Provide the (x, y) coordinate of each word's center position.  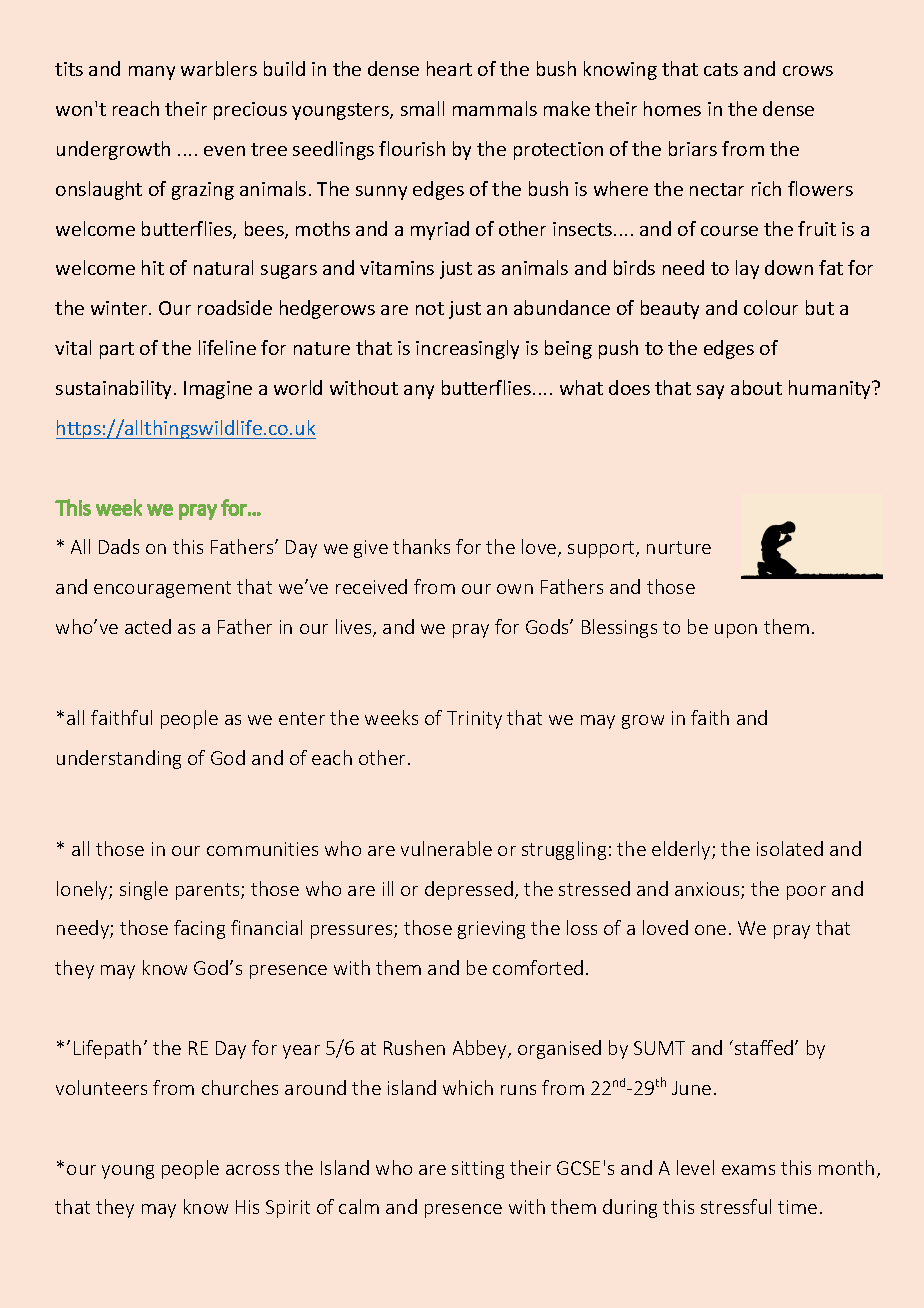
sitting (478, 1170)
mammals (495, 108)
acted (148, 626)
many (152, 73)
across (252, 1170)
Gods (548, 626)
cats (721, 69)
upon (736, 631)
